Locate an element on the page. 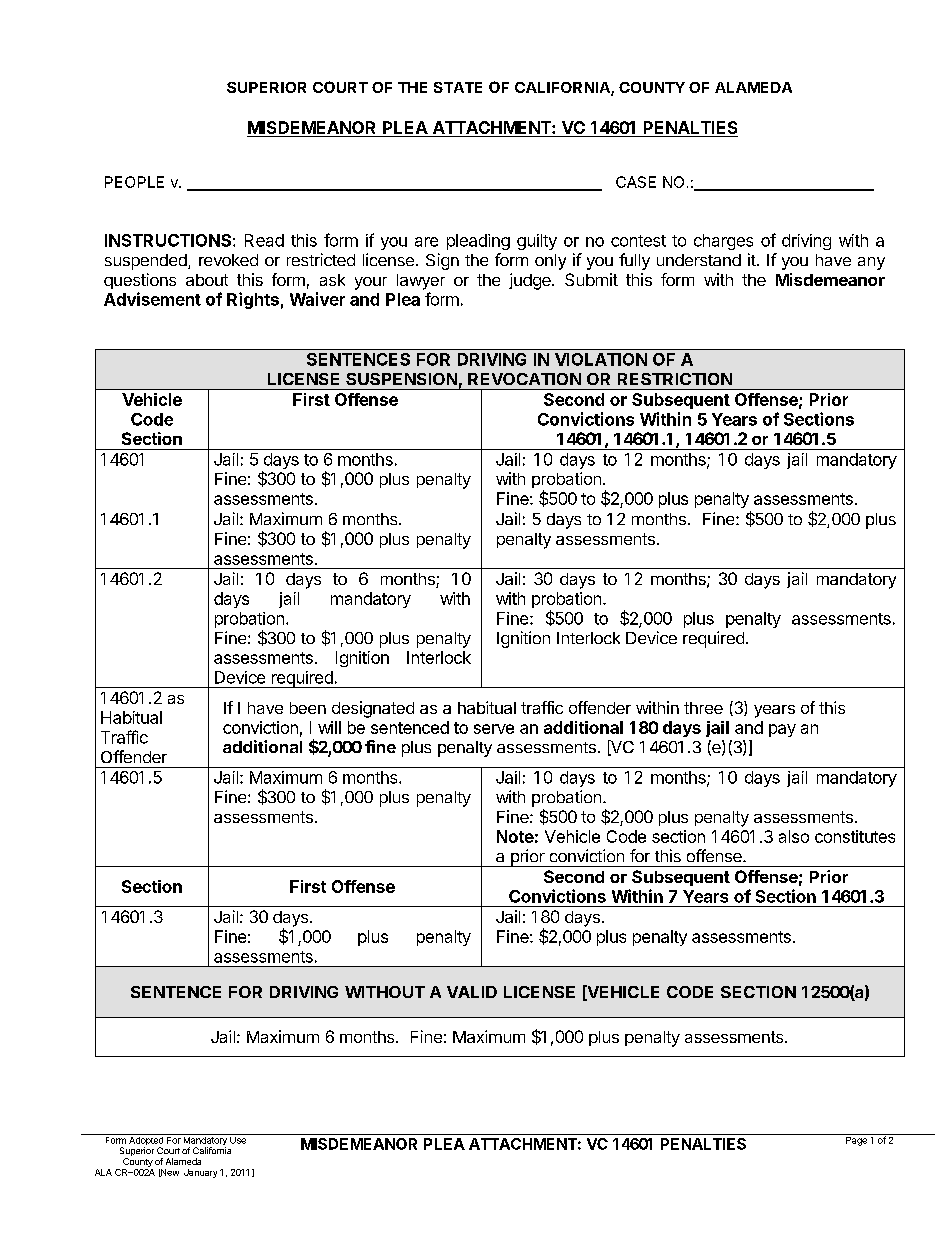 The height and width of the image is (1233, 952). CASE is located at coordinates (636, 182).
